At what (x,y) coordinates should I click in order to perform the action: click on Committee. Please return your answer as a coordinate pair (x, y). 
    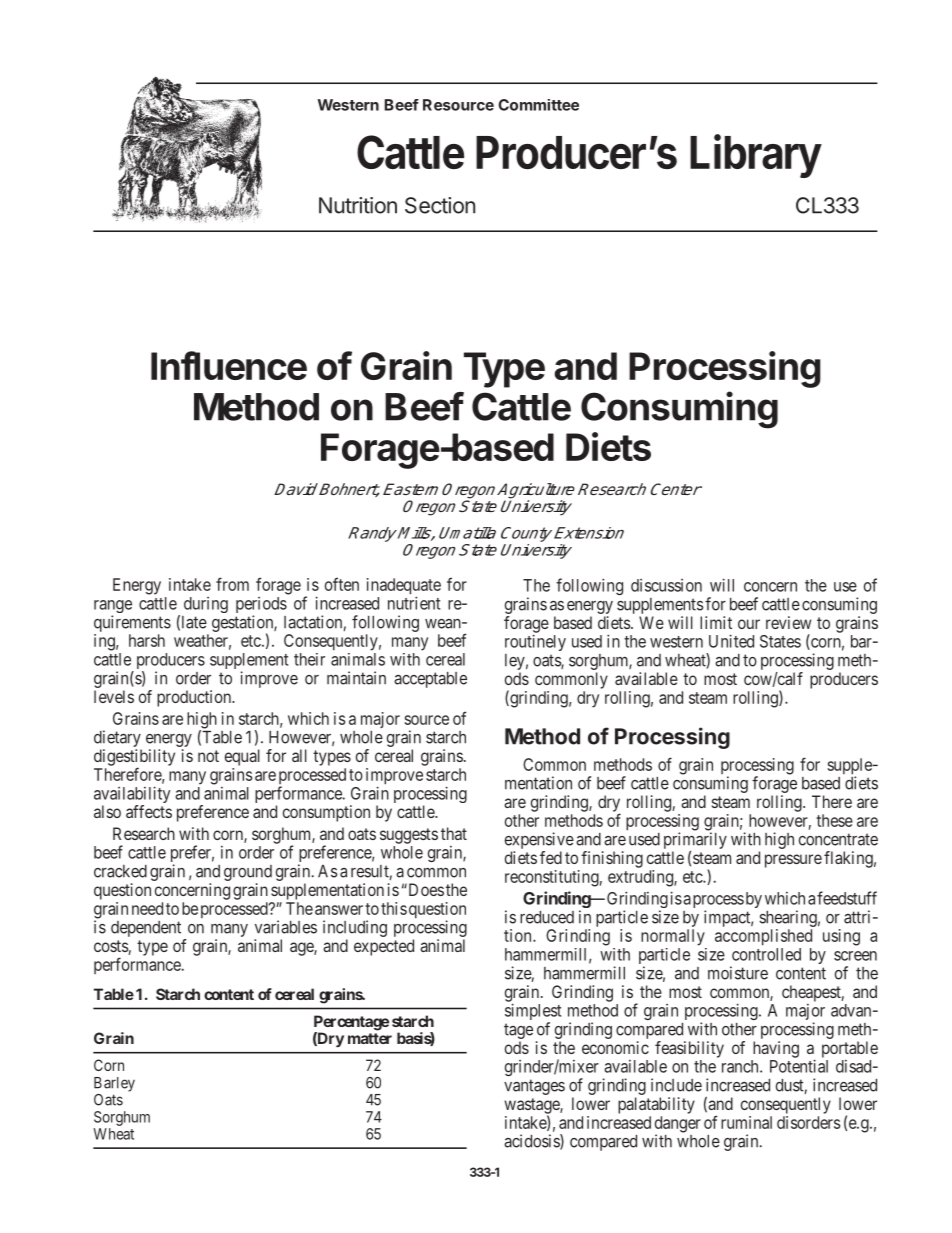
    Looking at the image, I should click on (538, 105).
